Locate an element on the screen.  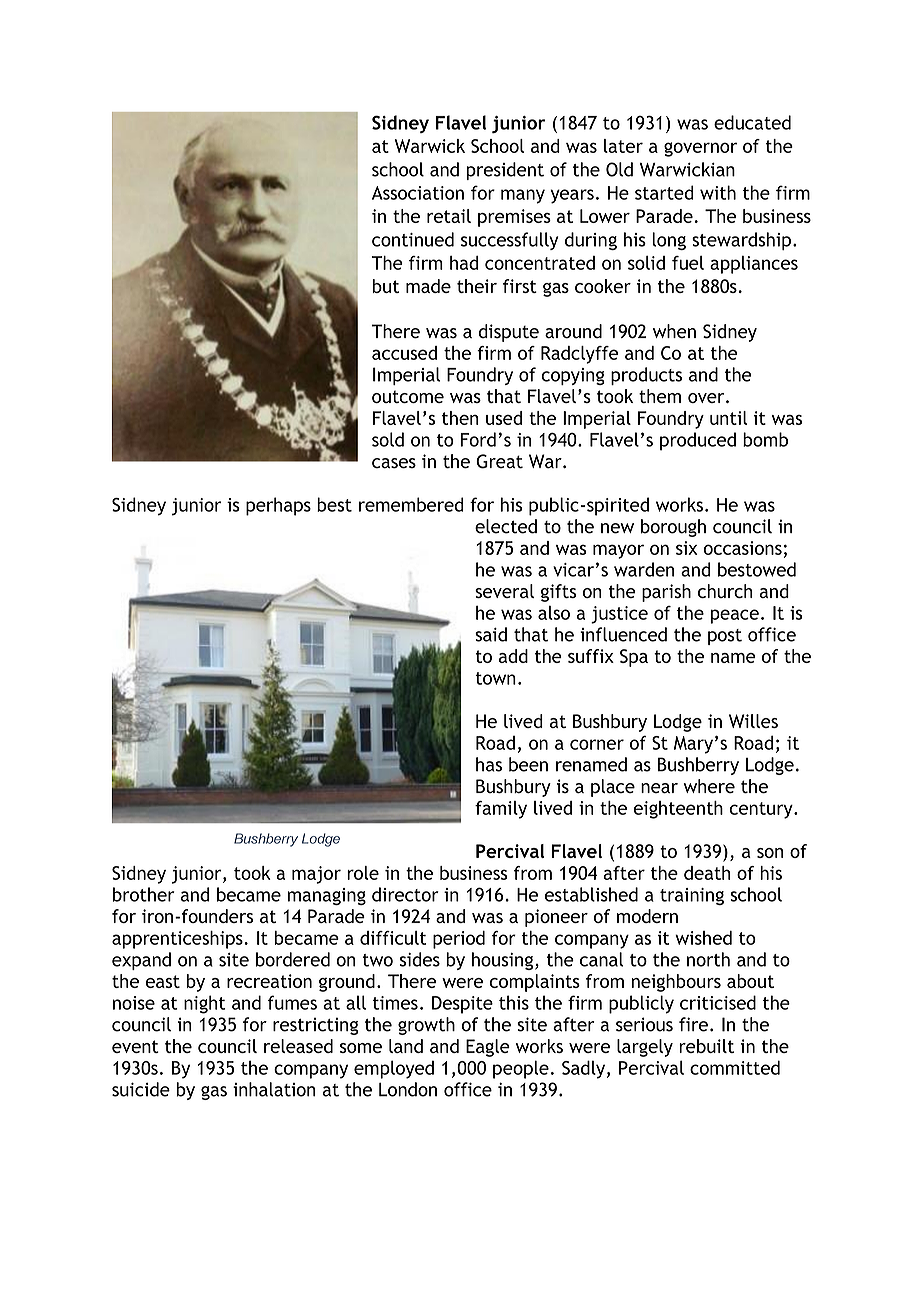
Association is located at coordinates (418, 193).
